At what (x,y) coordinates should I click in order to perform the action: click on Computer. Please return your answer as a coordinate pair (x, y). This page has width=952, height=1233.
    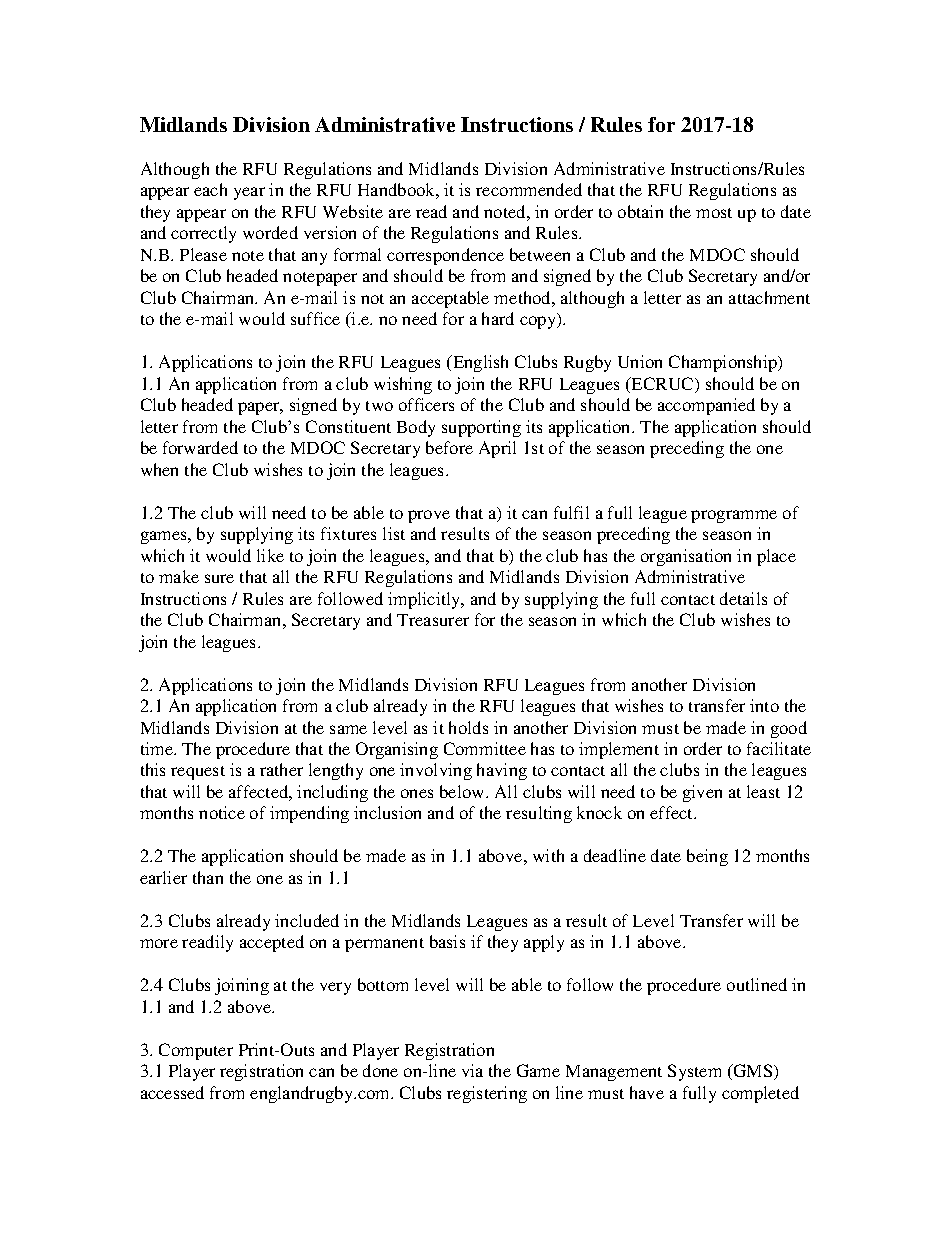
    Looking at the image, I should click on (196, 1051).
